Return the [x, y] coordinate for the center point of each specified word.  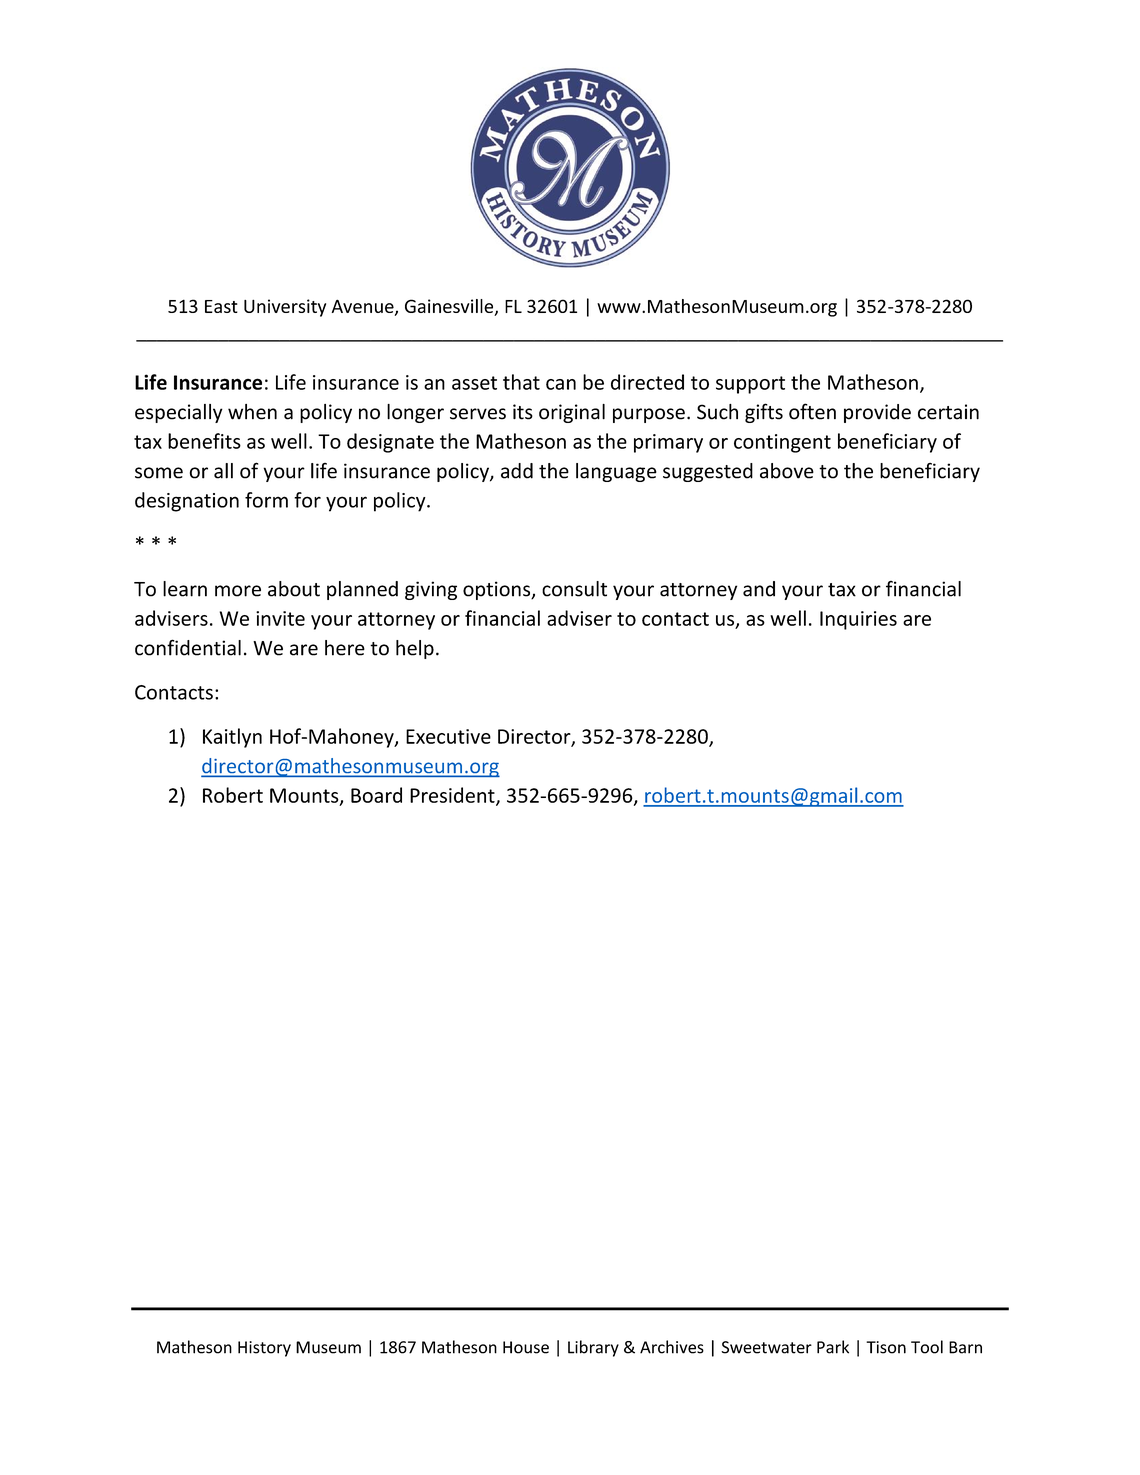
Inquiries [858, 620]
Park [833, 1347]
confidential [188, 647]
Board [376, 795]
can [561, 384]
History [264, 1349]
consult [574, 589]
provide [877, 413]
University [285, 308]
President [453, 796]
